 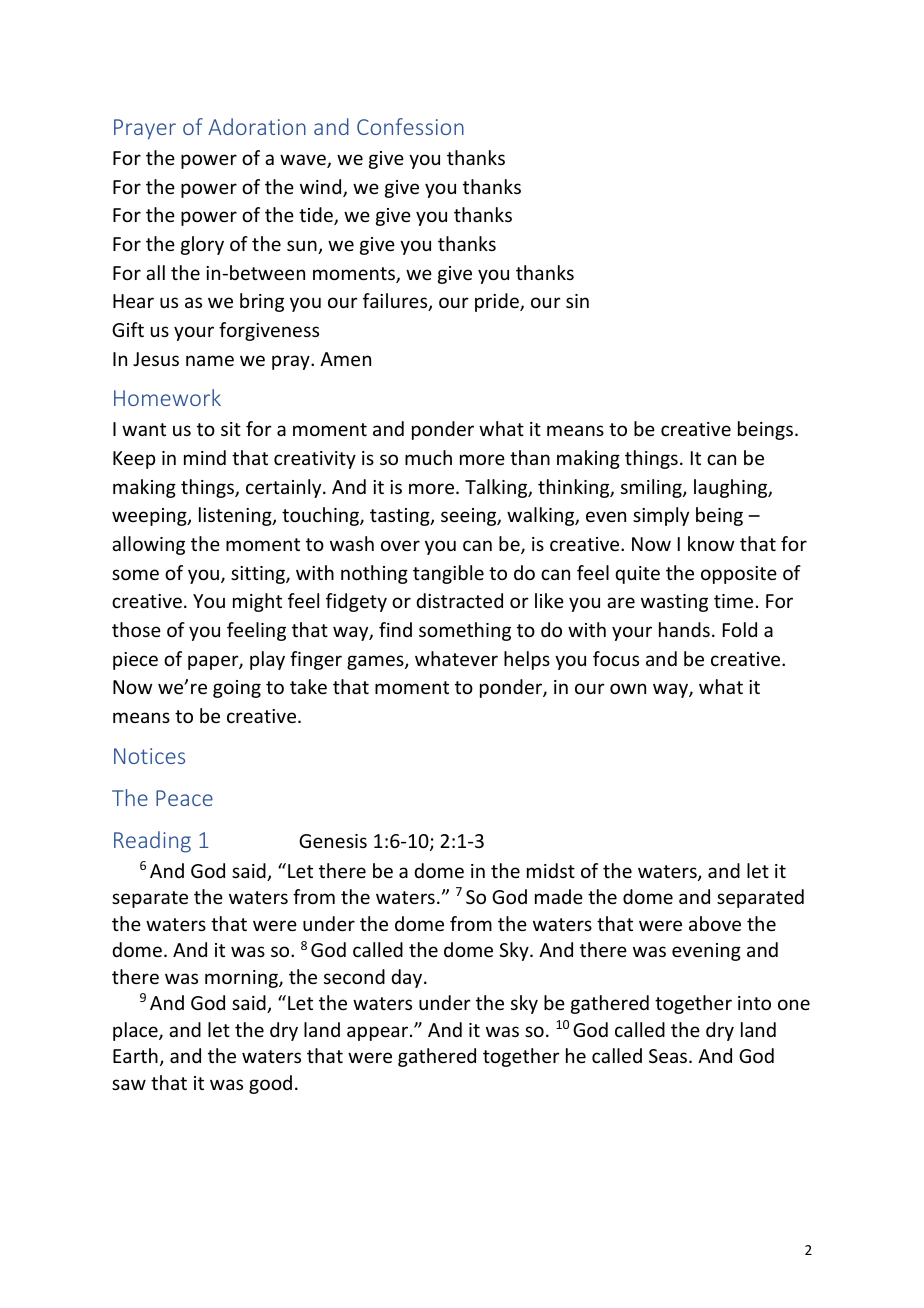 I want to click on Earth, so click(x=135, y=1055).
